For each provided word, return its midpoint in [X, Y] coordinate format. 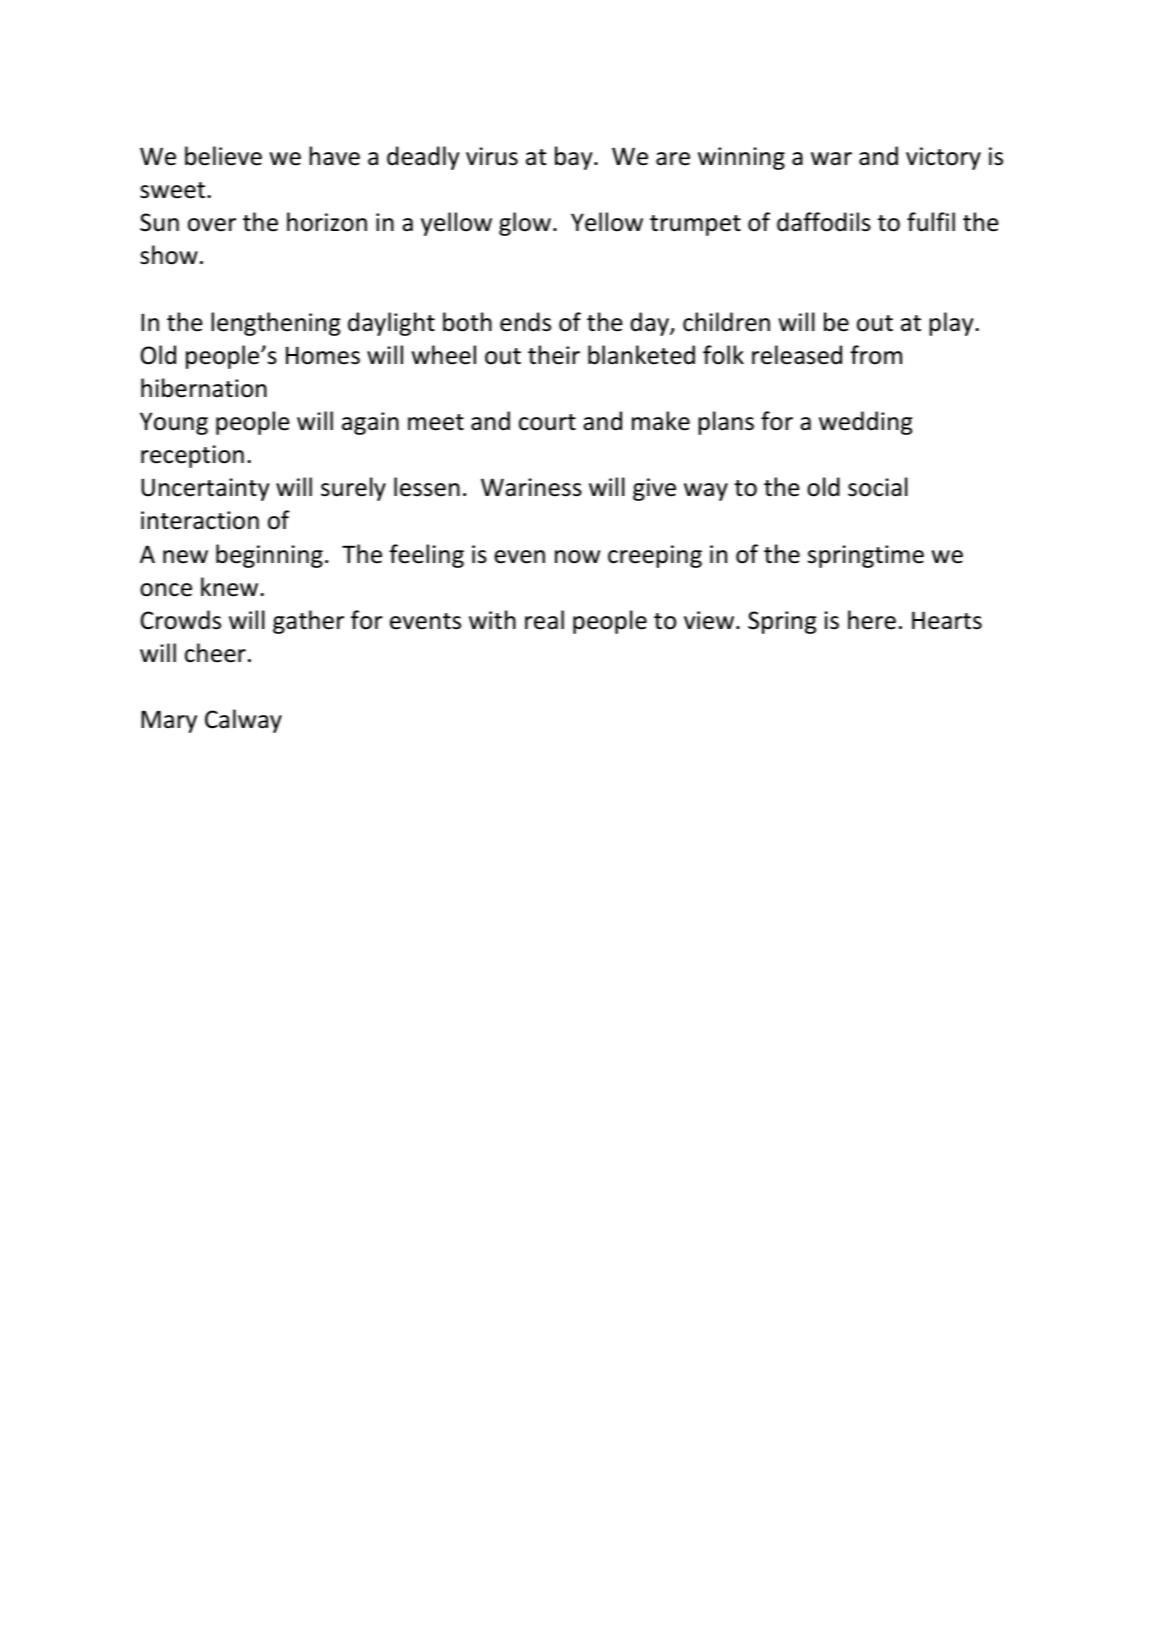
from [876, 355]
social [878, 487]
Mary [169, 721]
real [544, 620]
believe [223, 156]
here [872, 620]
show [169, 255]
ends [525, 322]
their [554, 355]
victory [943, 158]
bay [575, 158]
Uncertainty [205, 489]
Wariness [531, 487]
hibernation [204, 388]
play [952, 324]
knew [231, 587]
